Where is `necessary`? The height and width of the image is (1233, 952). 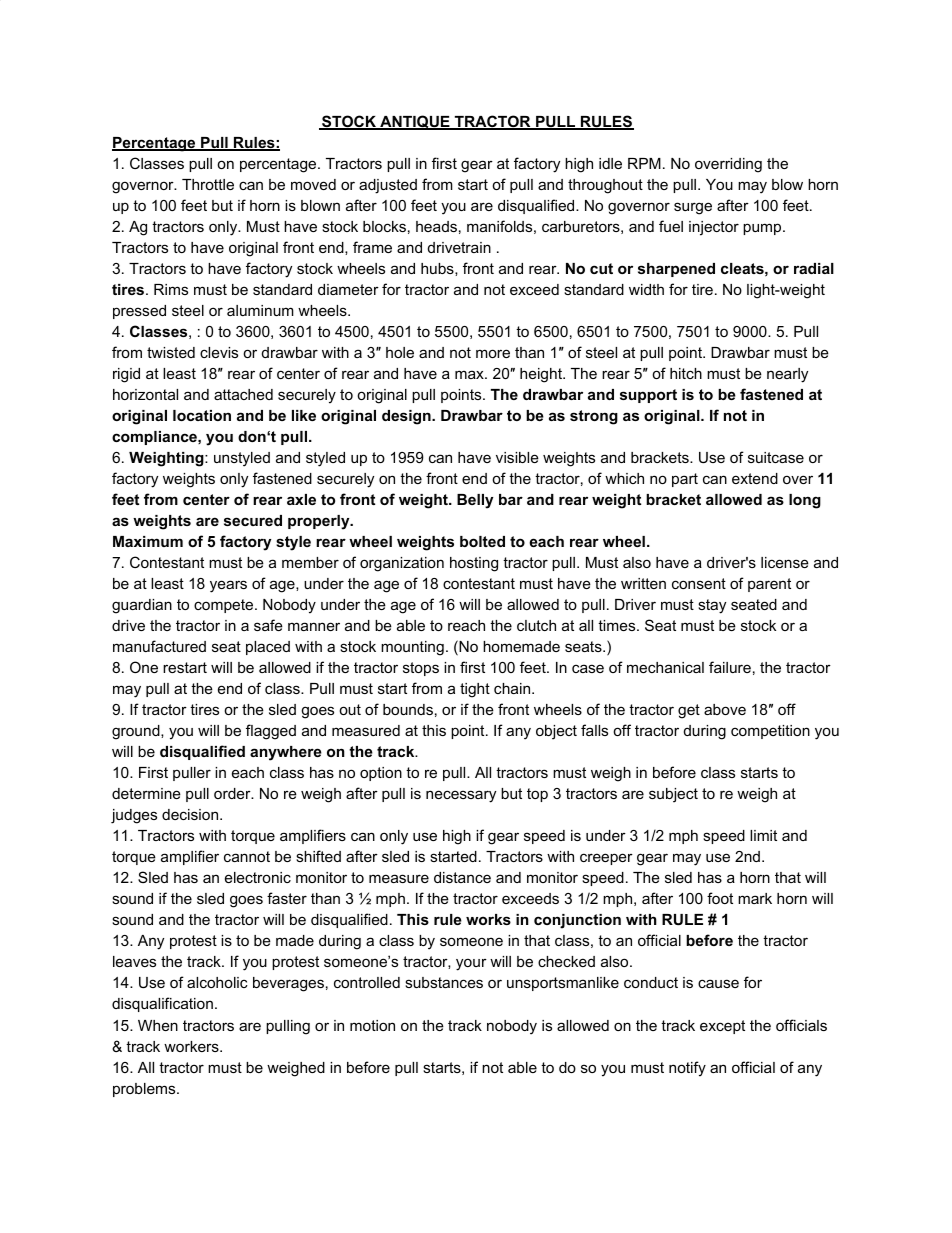 necessary is located at coordinates (461, 796).
